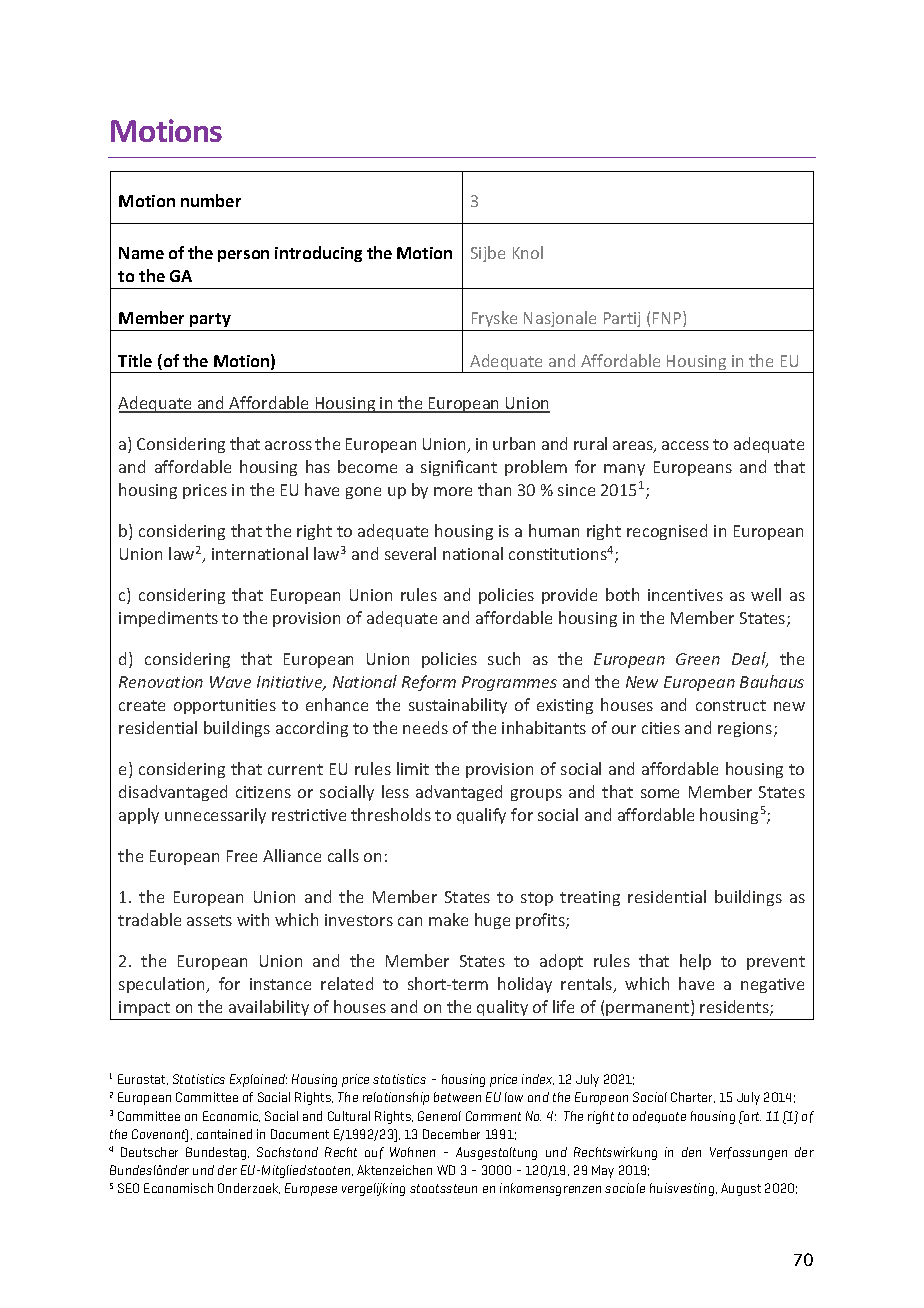  Describe the element at coordinates (209, 920) in the screenshot. I see `assets` at that location.
